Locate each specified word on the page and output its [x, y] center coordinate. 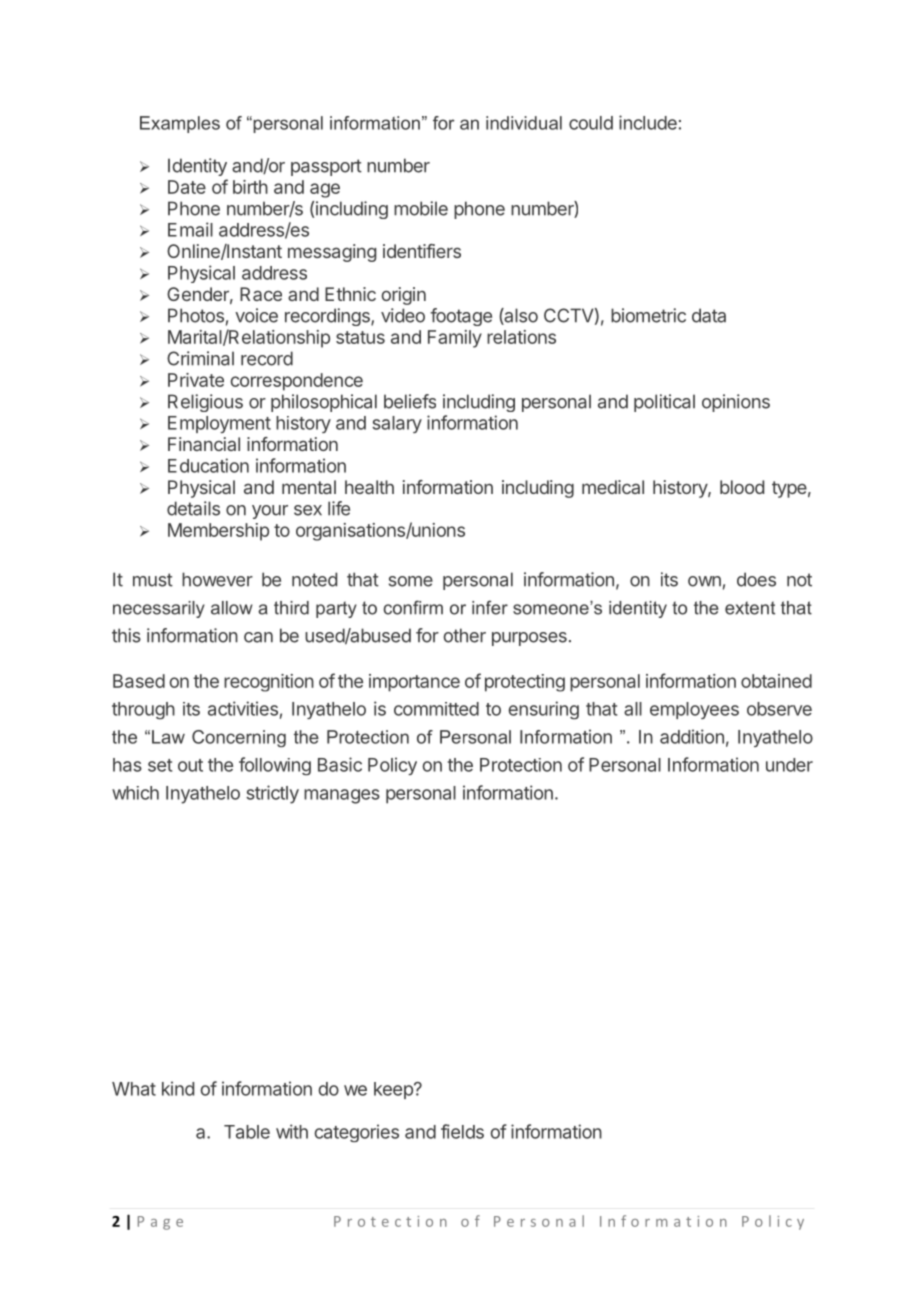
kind [178, 1088]
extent [750, 608]
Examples [180, 124]
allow [232, 608]
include [648, 122]
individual [524, 123]
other [464, 635]
